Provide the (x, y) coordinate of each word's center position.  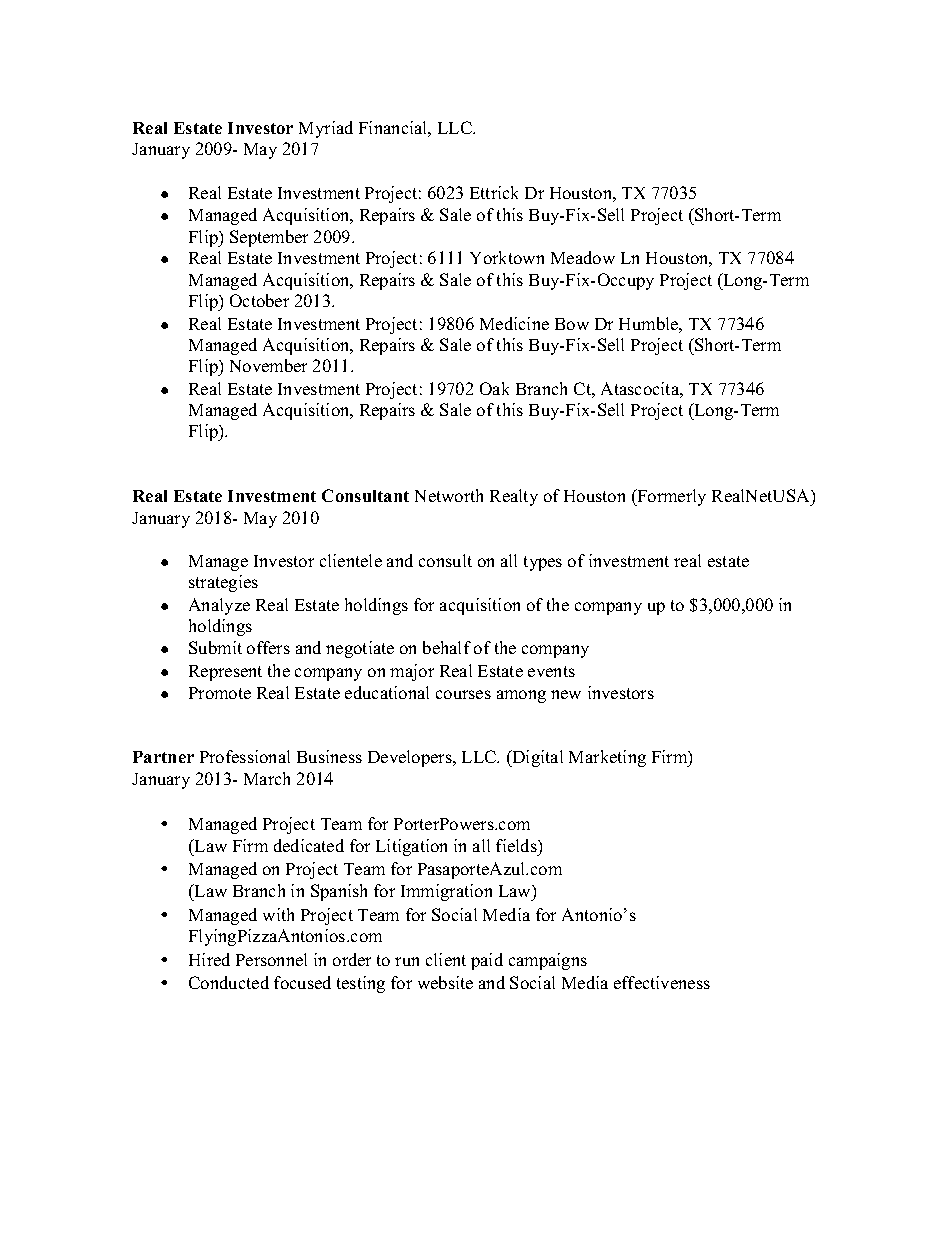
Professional (245, 756)
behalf (447, 647)
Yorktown (507, 257)
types (543, 563)
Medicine (514, 323)
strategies (223, 583)
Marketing (607, 758)
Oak (494, 388)
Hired (209, 959)
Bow (572, 324)
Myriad (326, 129)
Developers (411, 758)
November (268, 365)
